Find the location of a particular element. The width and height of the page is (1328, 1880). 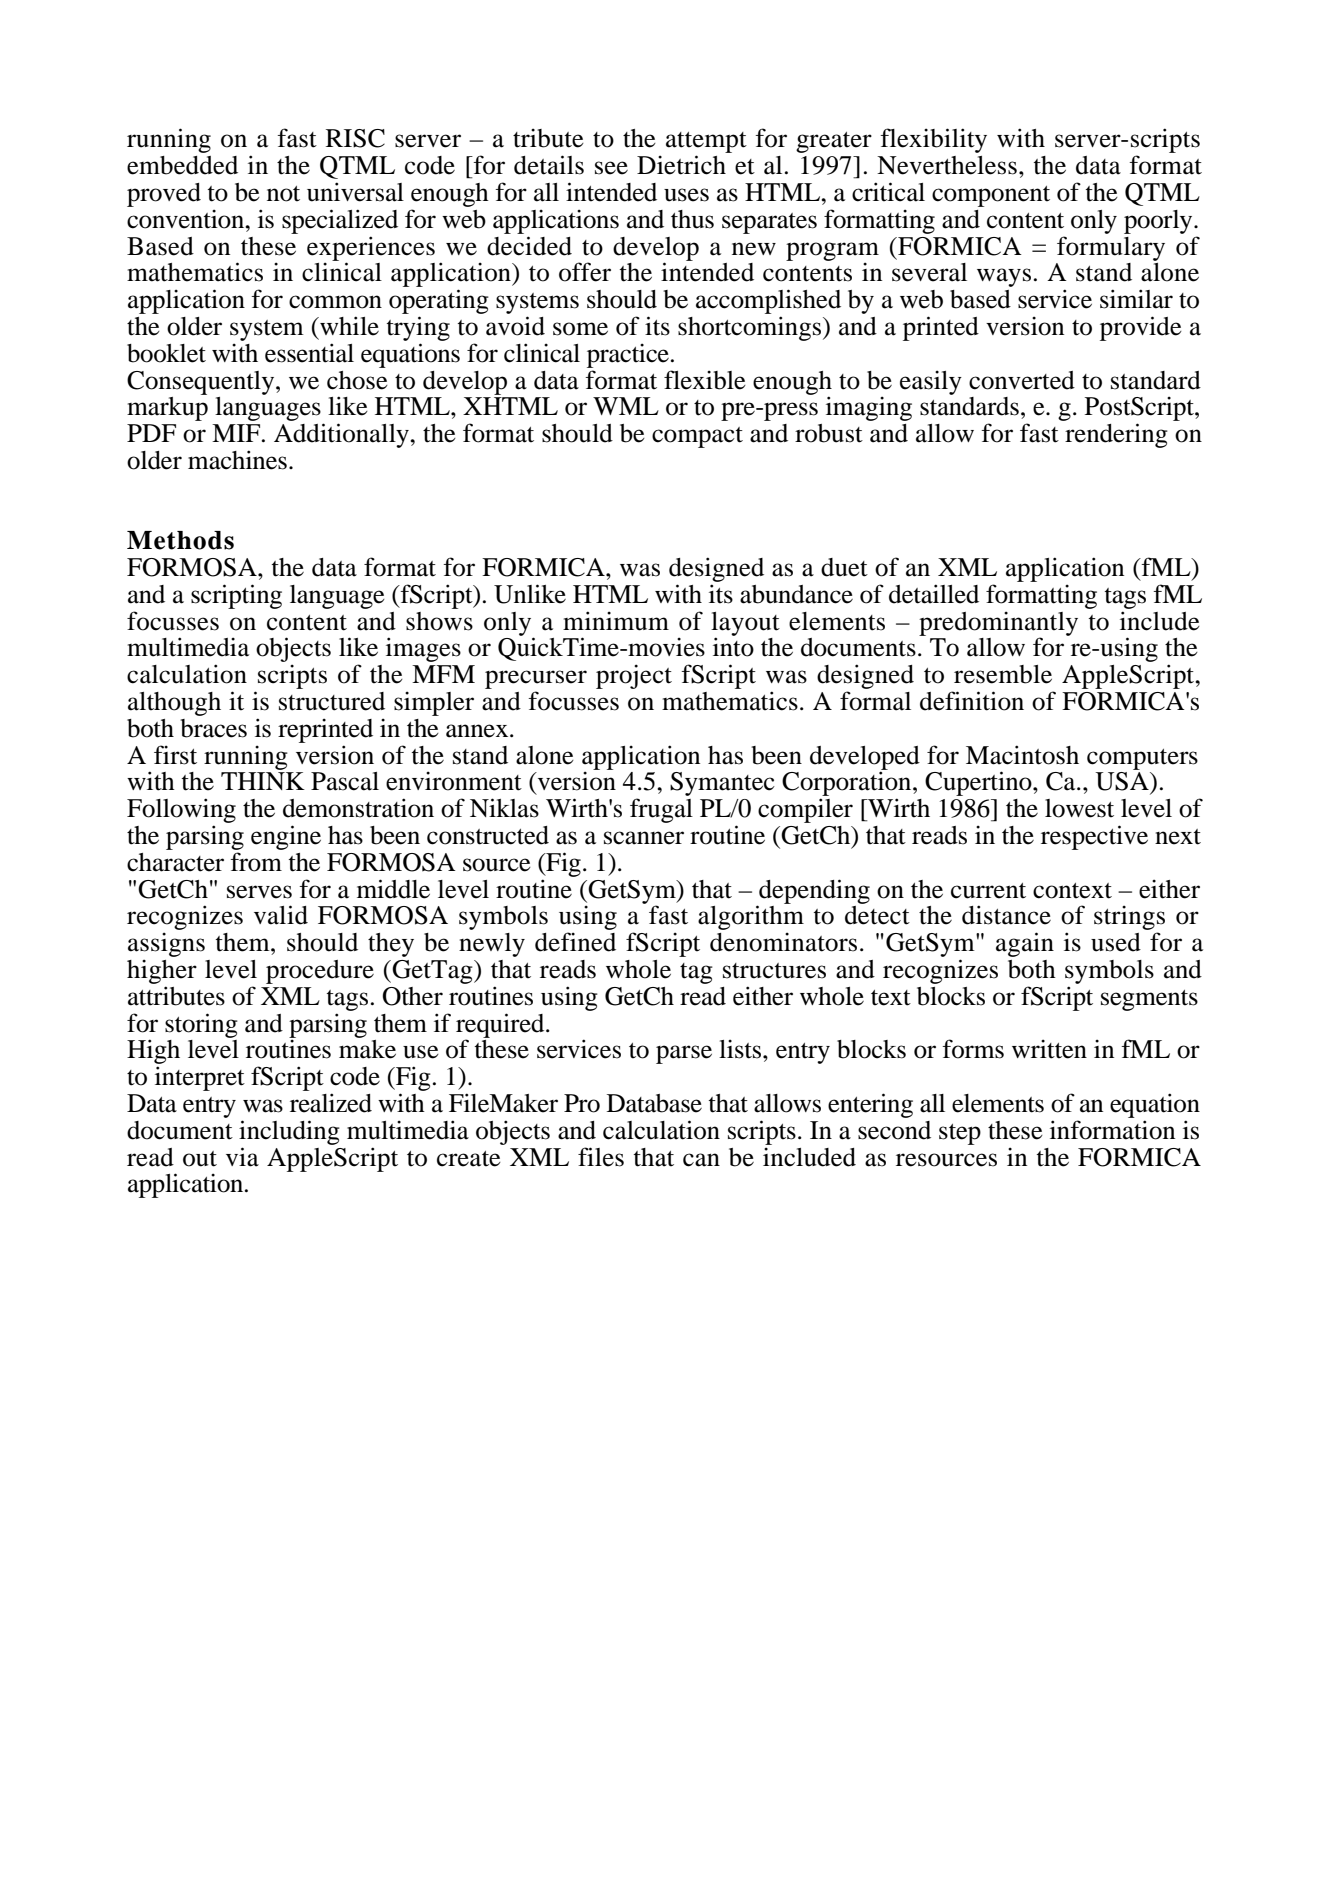

MIF is located at coordinates (236, 433).
